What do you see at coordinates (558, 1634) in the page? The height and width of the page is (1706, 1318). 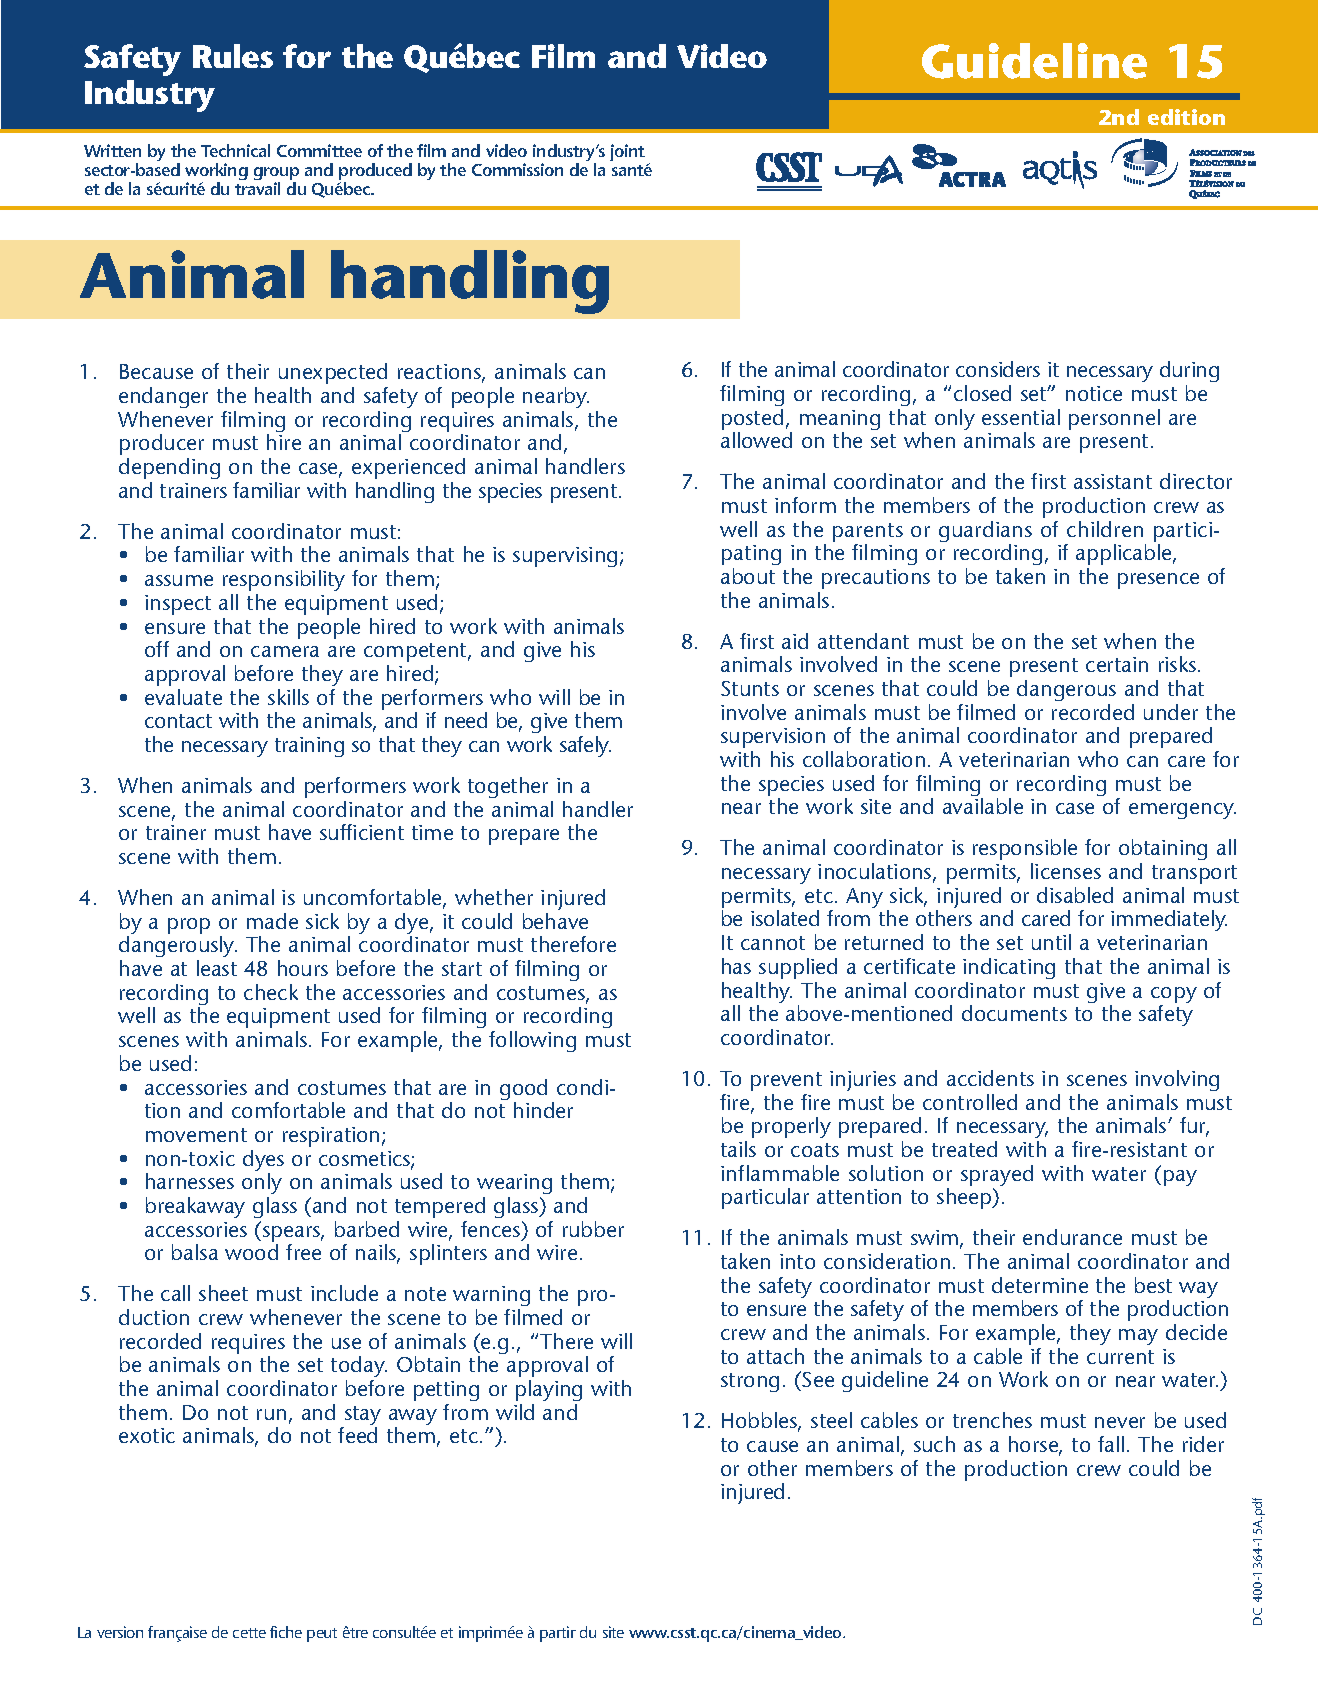 I see `partir` at bounding box center [558, 1634].
